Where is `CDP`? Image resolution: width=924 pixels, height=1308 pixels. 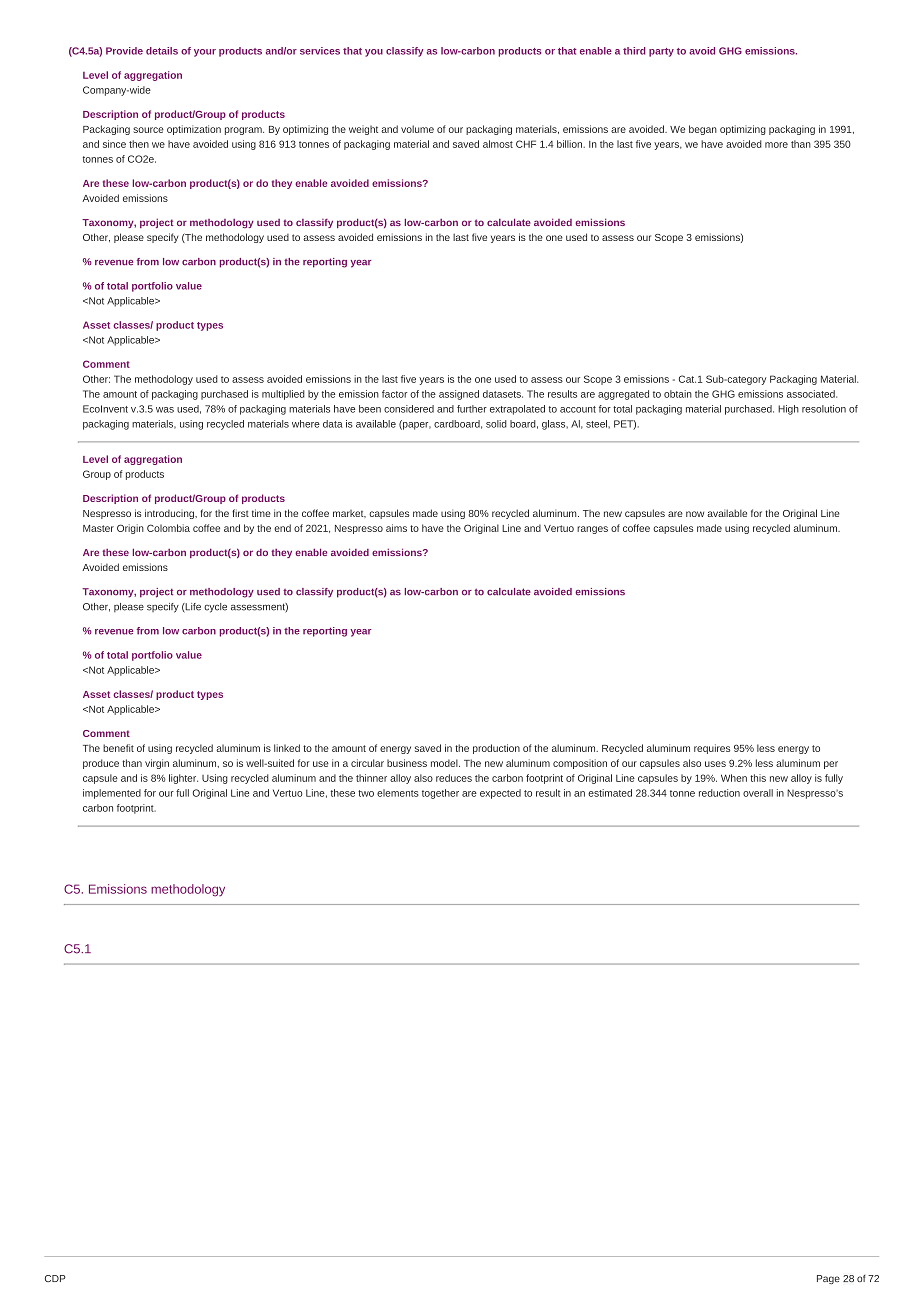
CDP is located at coordinates (55, 1278).
